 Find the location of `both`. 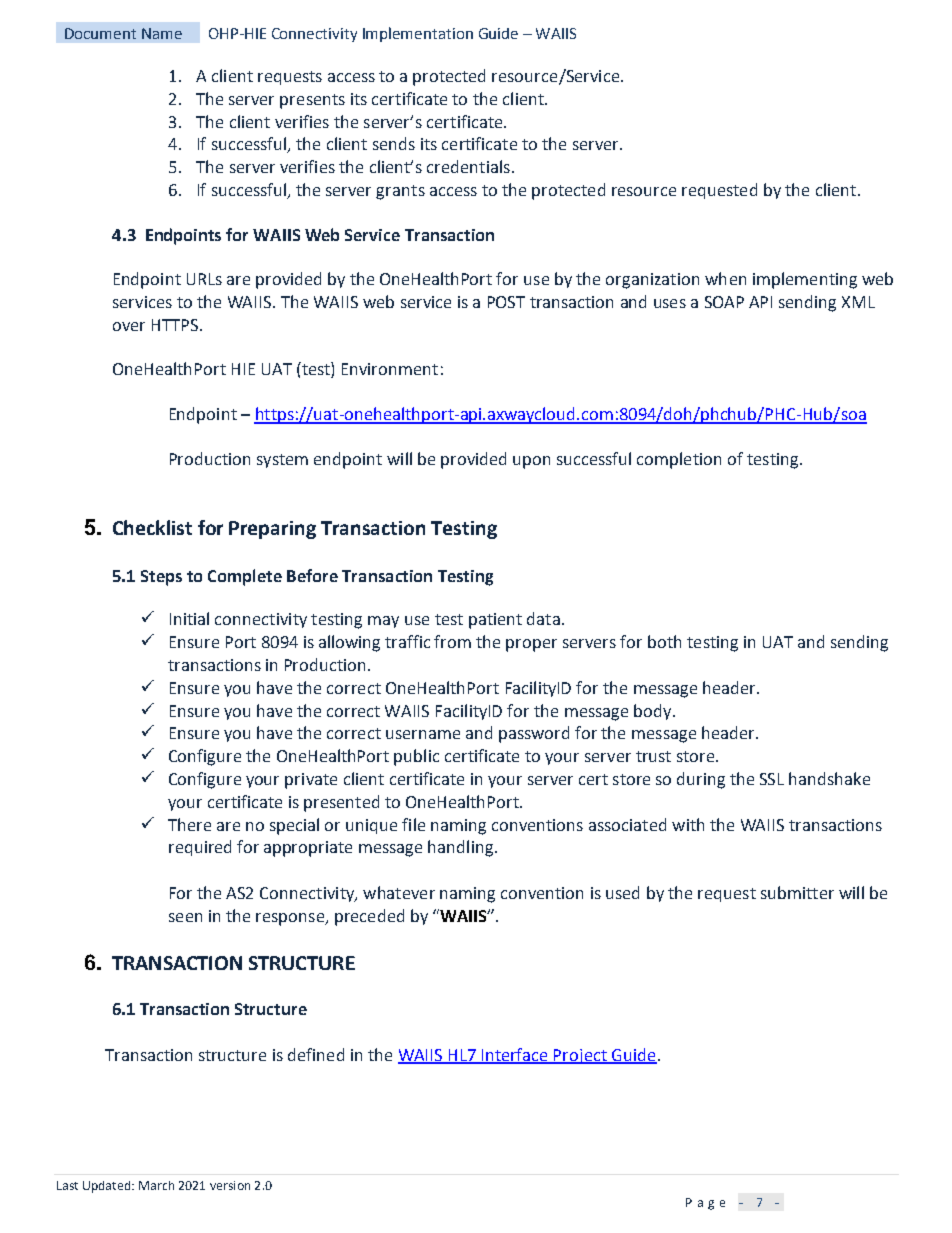

both is located at coordinates (664, 641).
